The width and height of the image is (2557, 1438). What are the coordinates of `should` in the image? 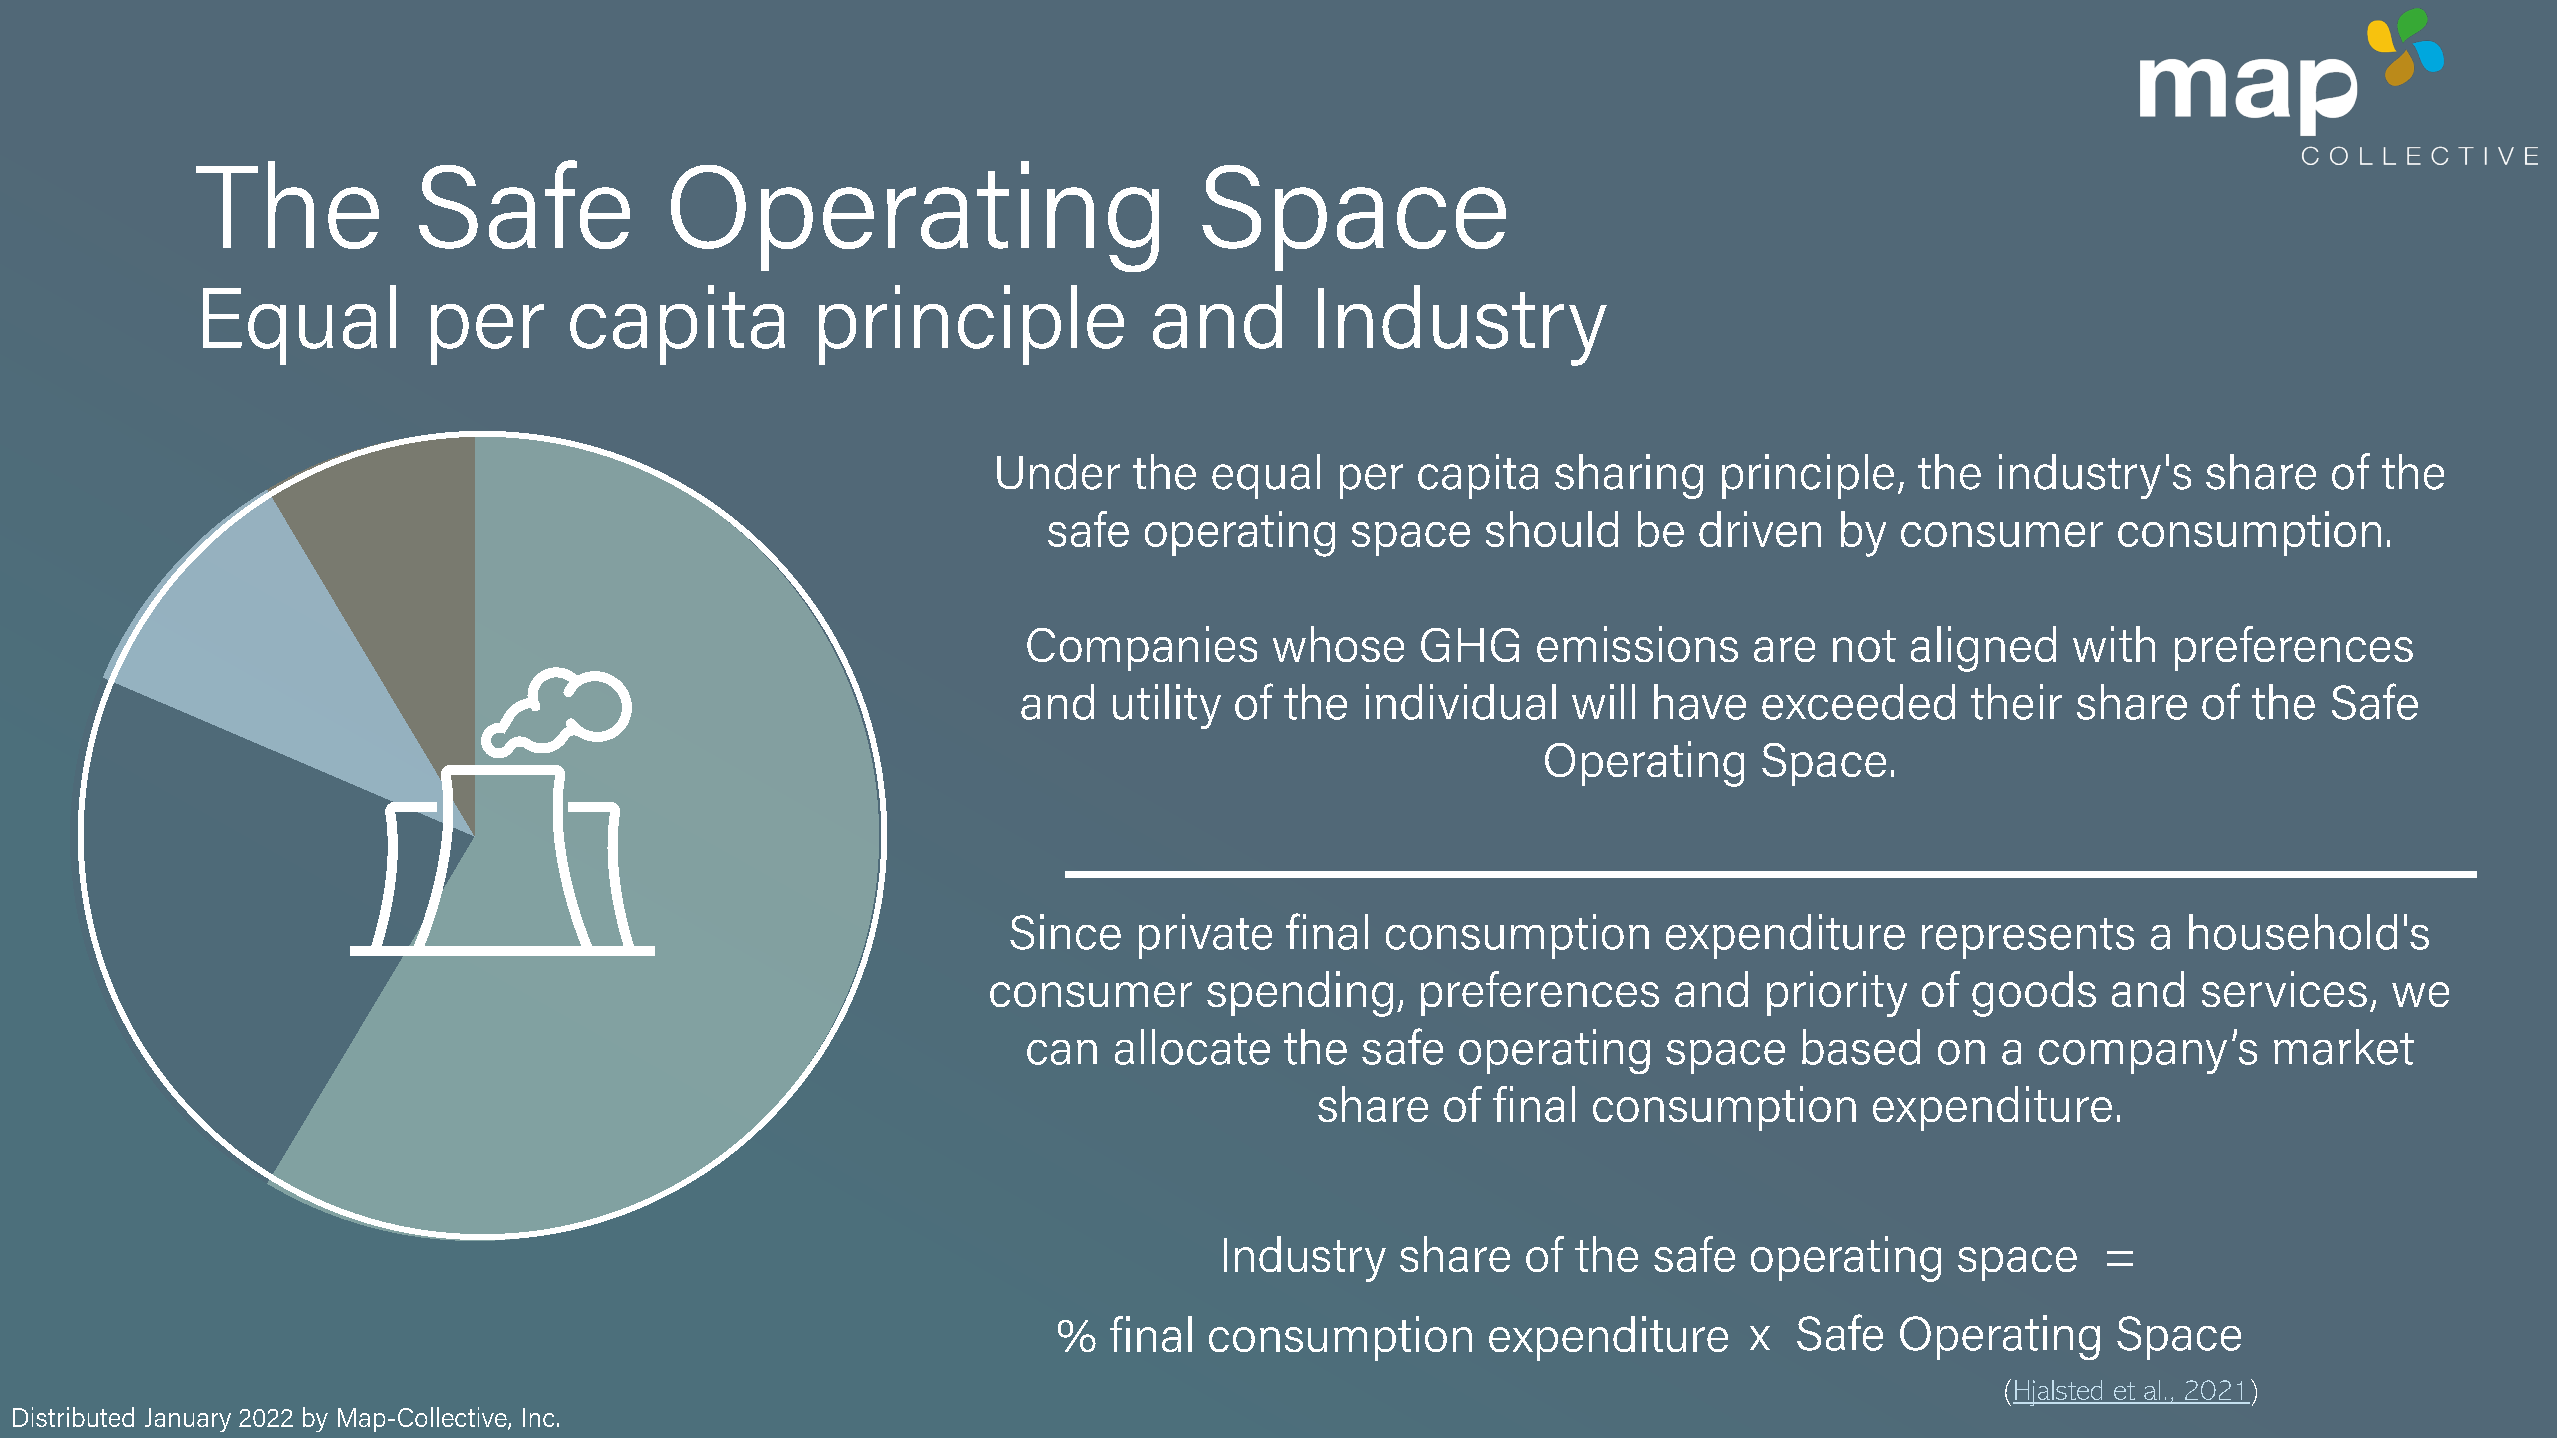 It's located at (1552, 529).
